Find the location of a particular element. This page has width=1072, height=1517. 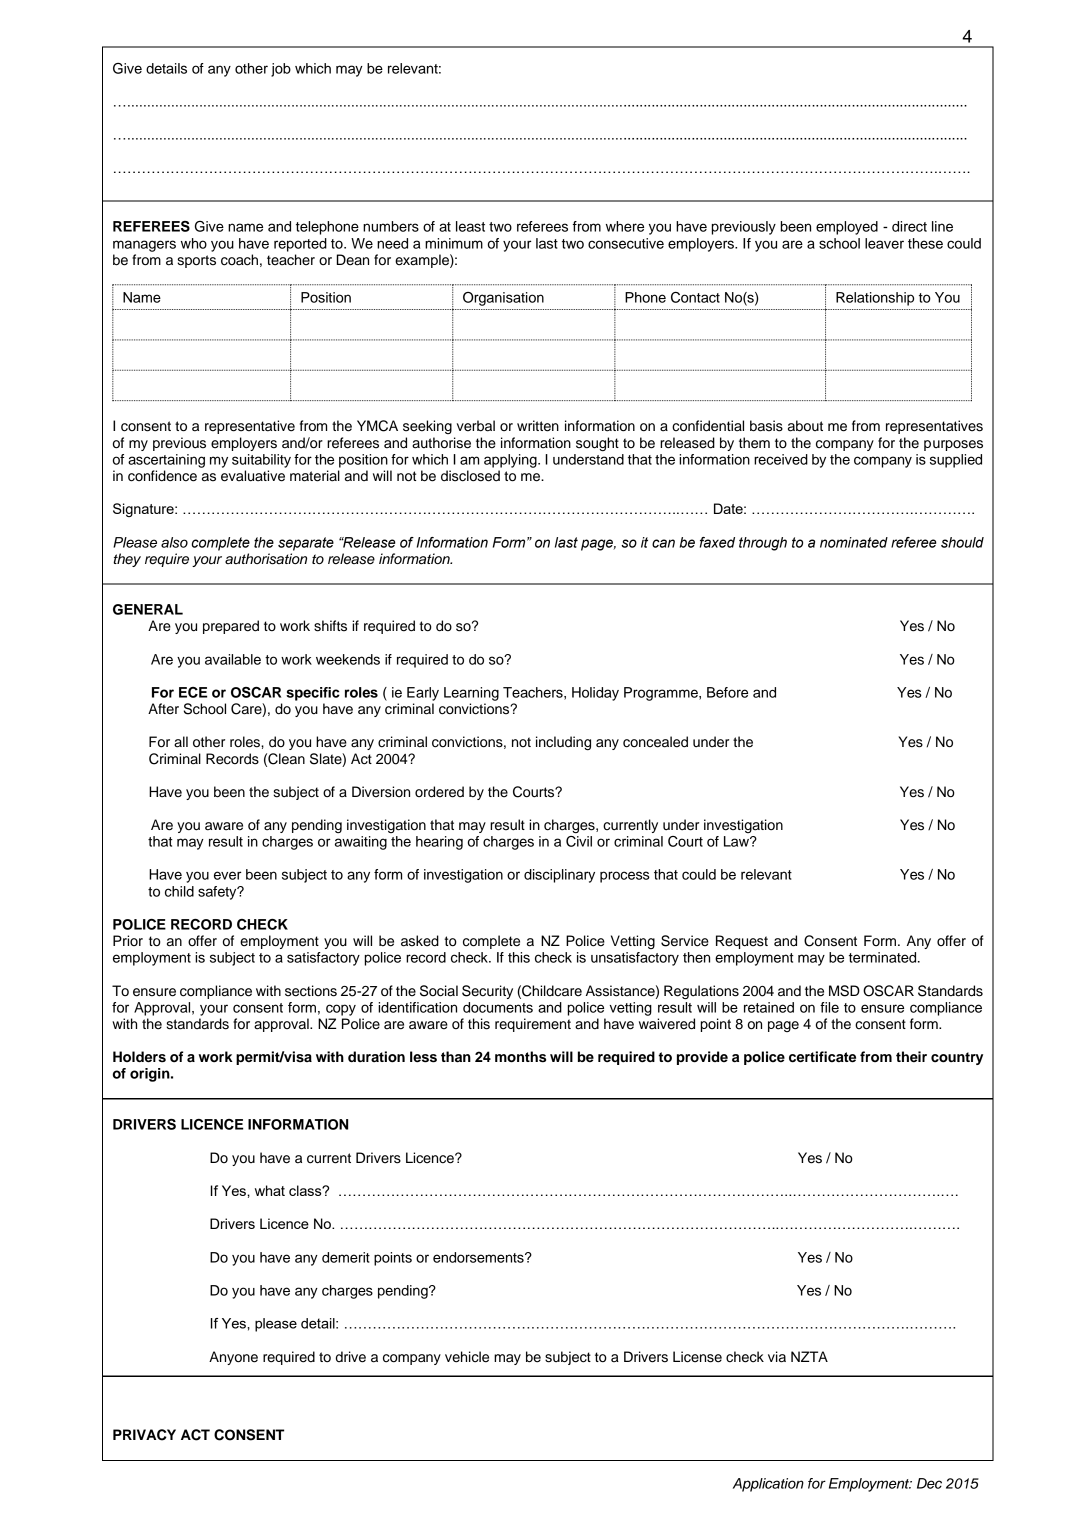

least is located at coordinates (470, 226).
